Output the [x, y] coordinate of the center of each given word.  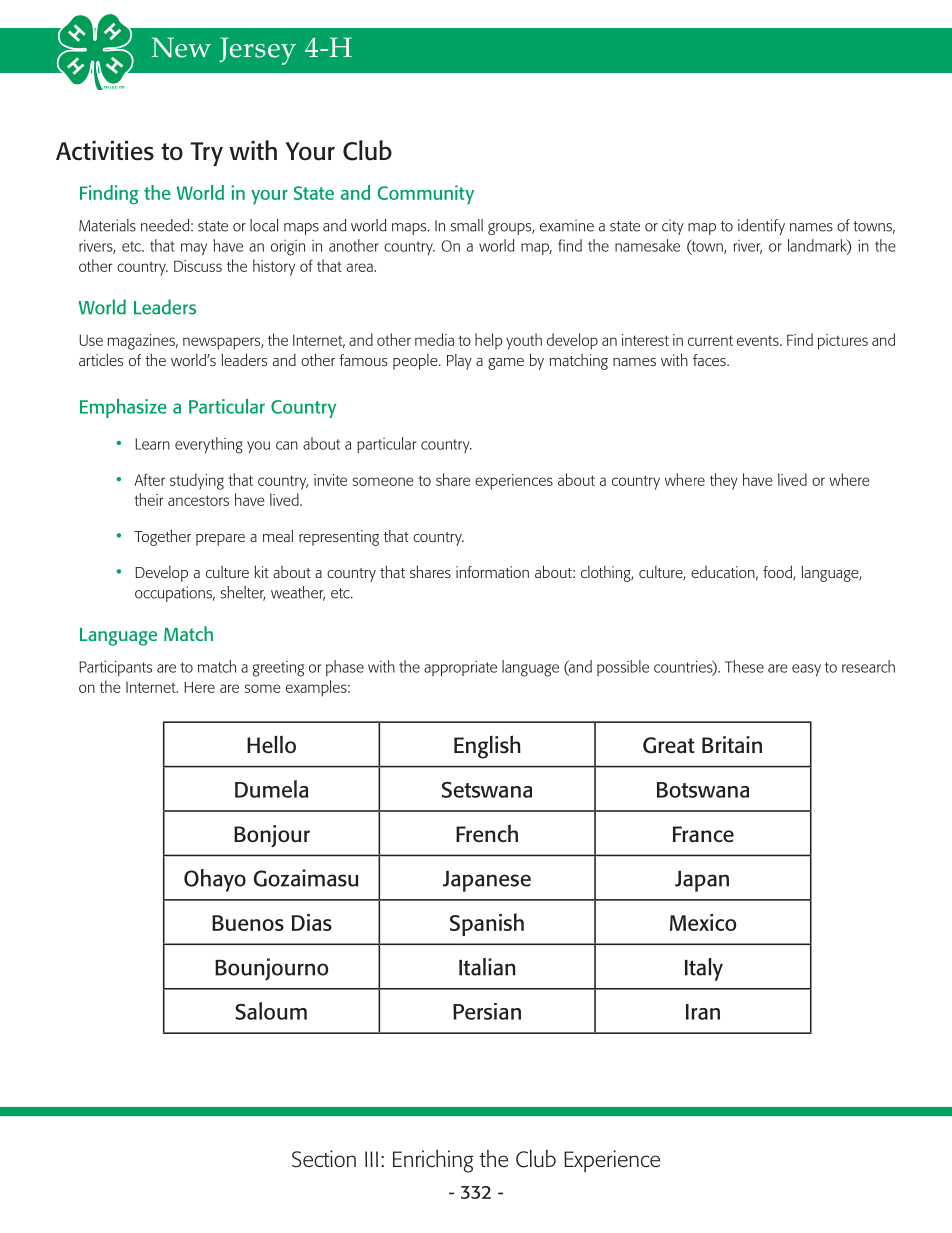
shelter [243, 593]
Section [324, 1159]
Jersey [257, 51]
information [492, 572]
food [778, 573]
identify [761, 227]
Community [426, 195]
